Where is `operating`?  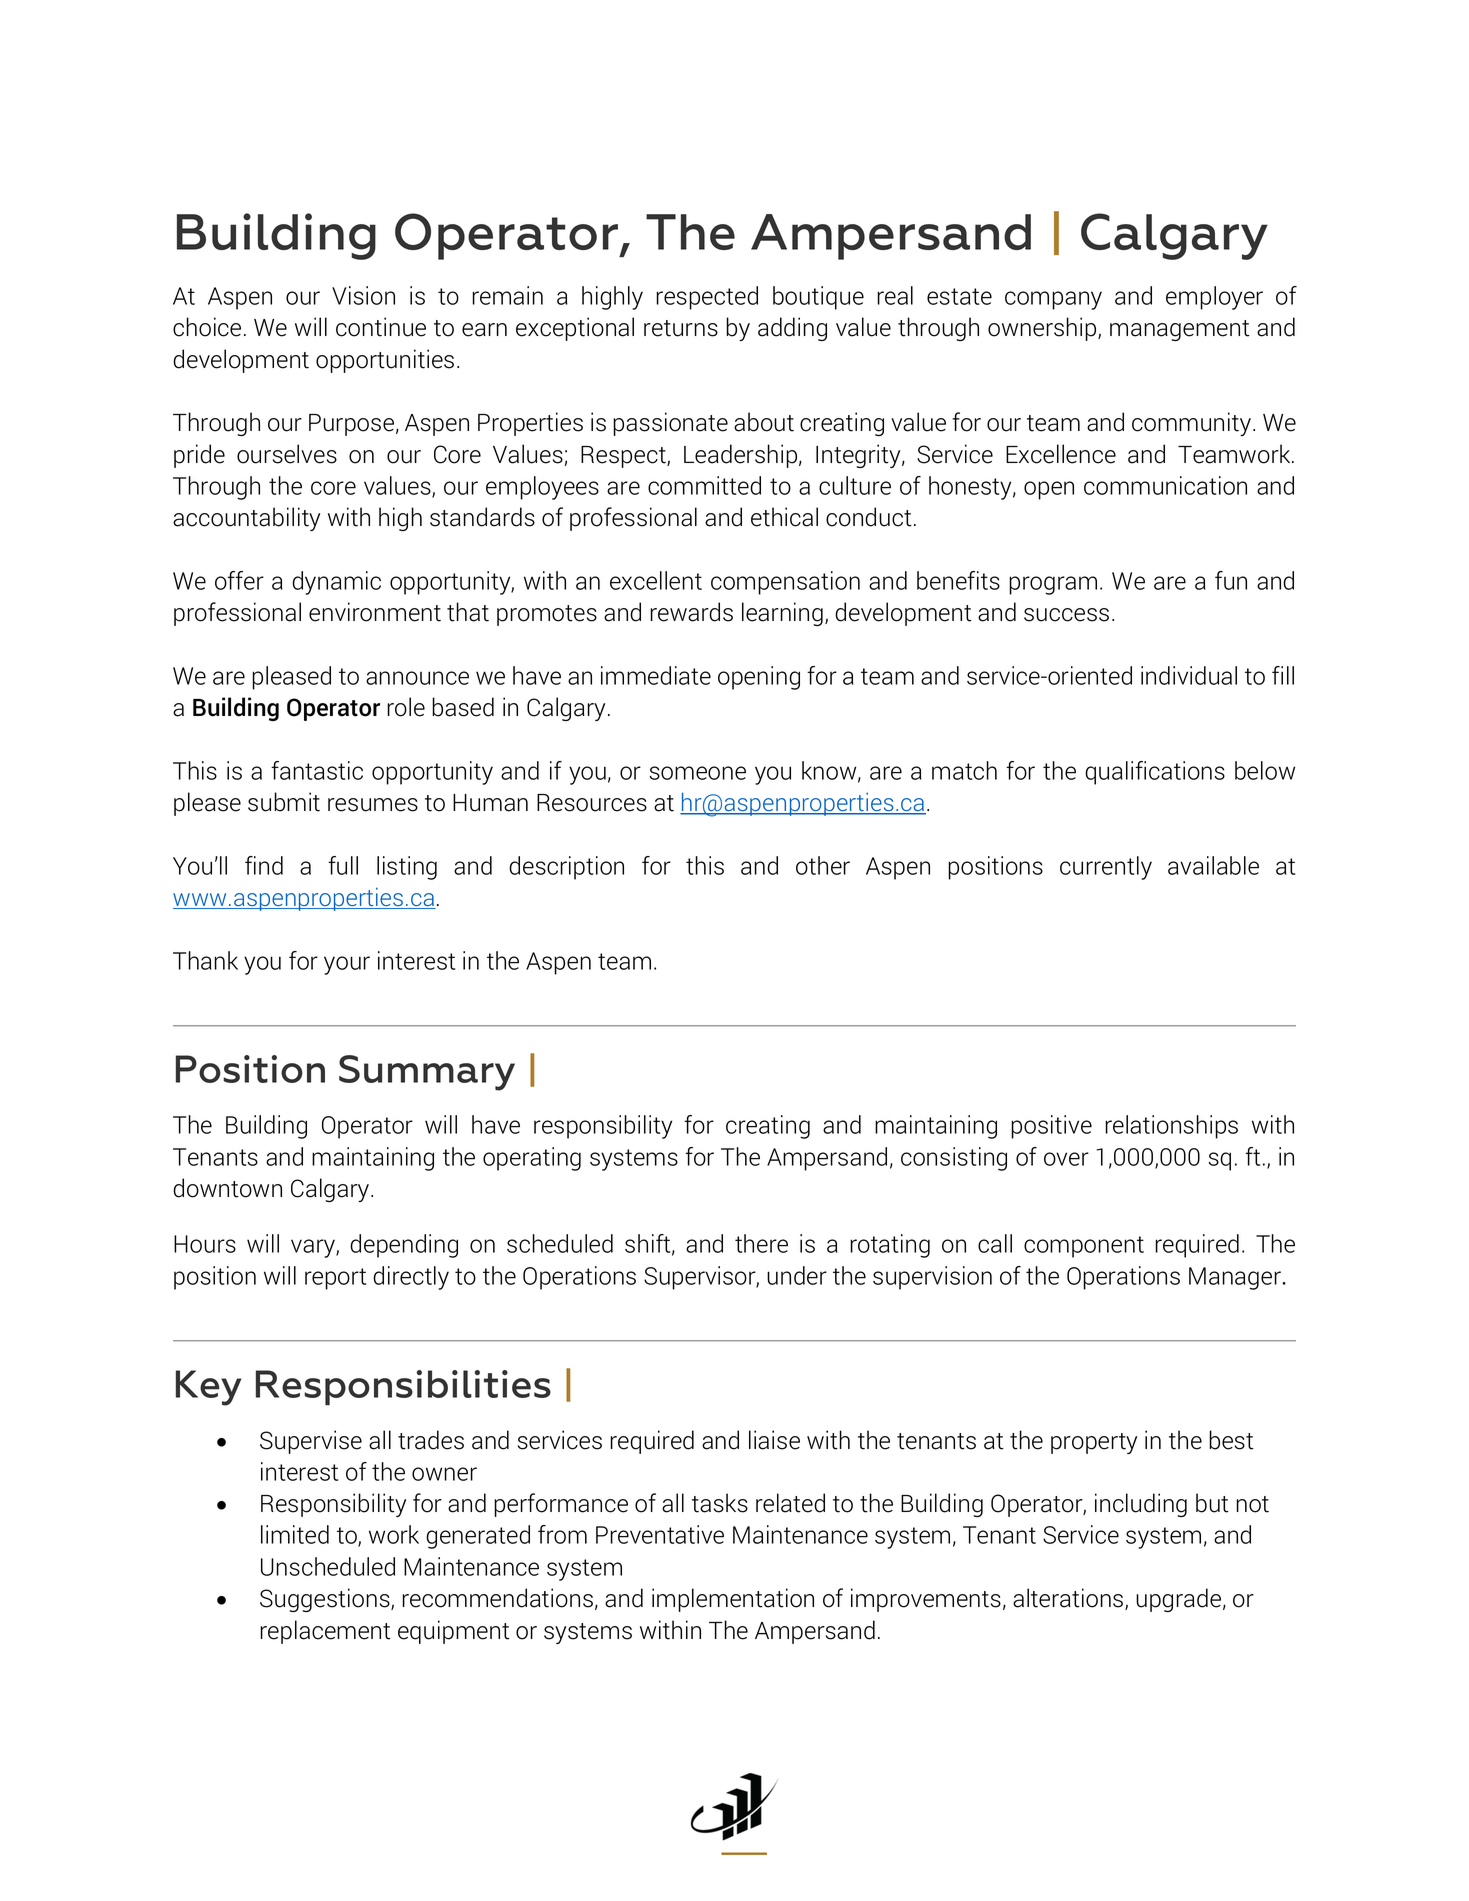 operating is located at coordinates (532, 1159).
